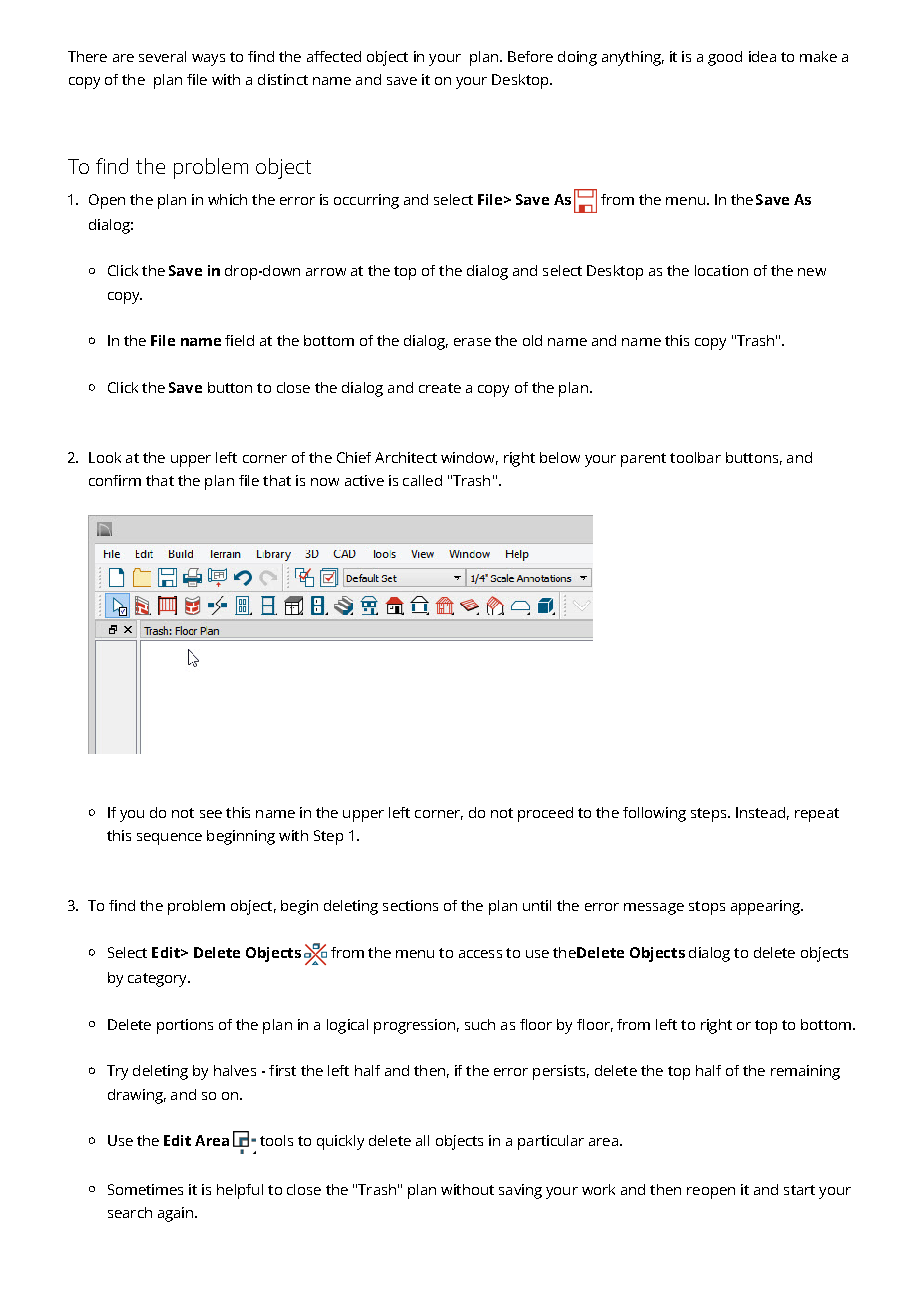 Image resolution: width=924 pixels, height=1308 pixels. I want to click on Before, so click(530, 56).
